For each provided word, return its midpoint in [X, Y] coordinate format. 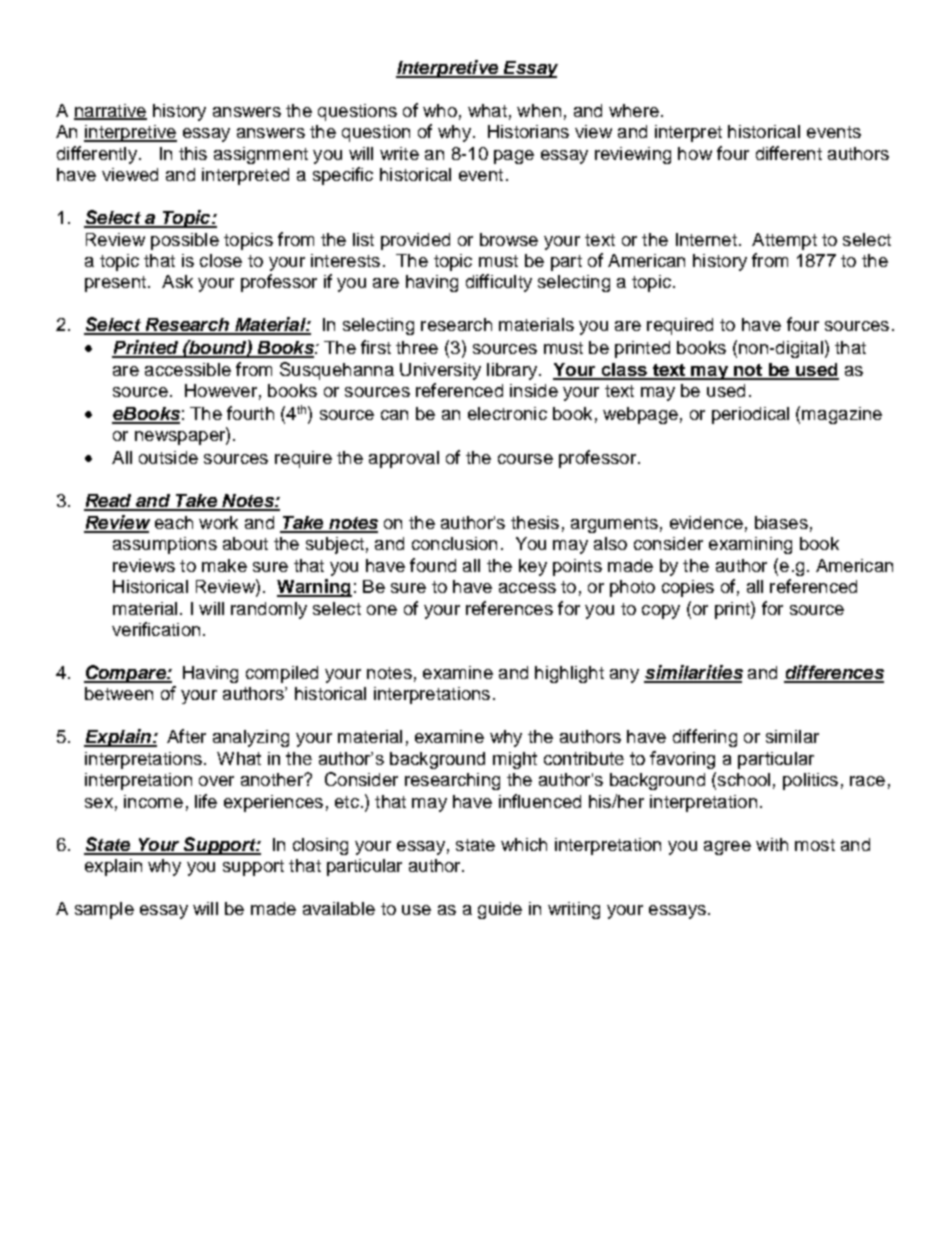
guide [500, 910]
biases [781, 522]
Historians [528, 131]
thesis [535, 522]
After [186, 736]
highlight [569, 674]
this [193, 153]
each [174, 522]
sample [104, 910]
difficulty [499, 283]
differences [834, 673]
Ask [177, 281]
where [634, 110]
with [772, 844]
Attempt [784, 241]
